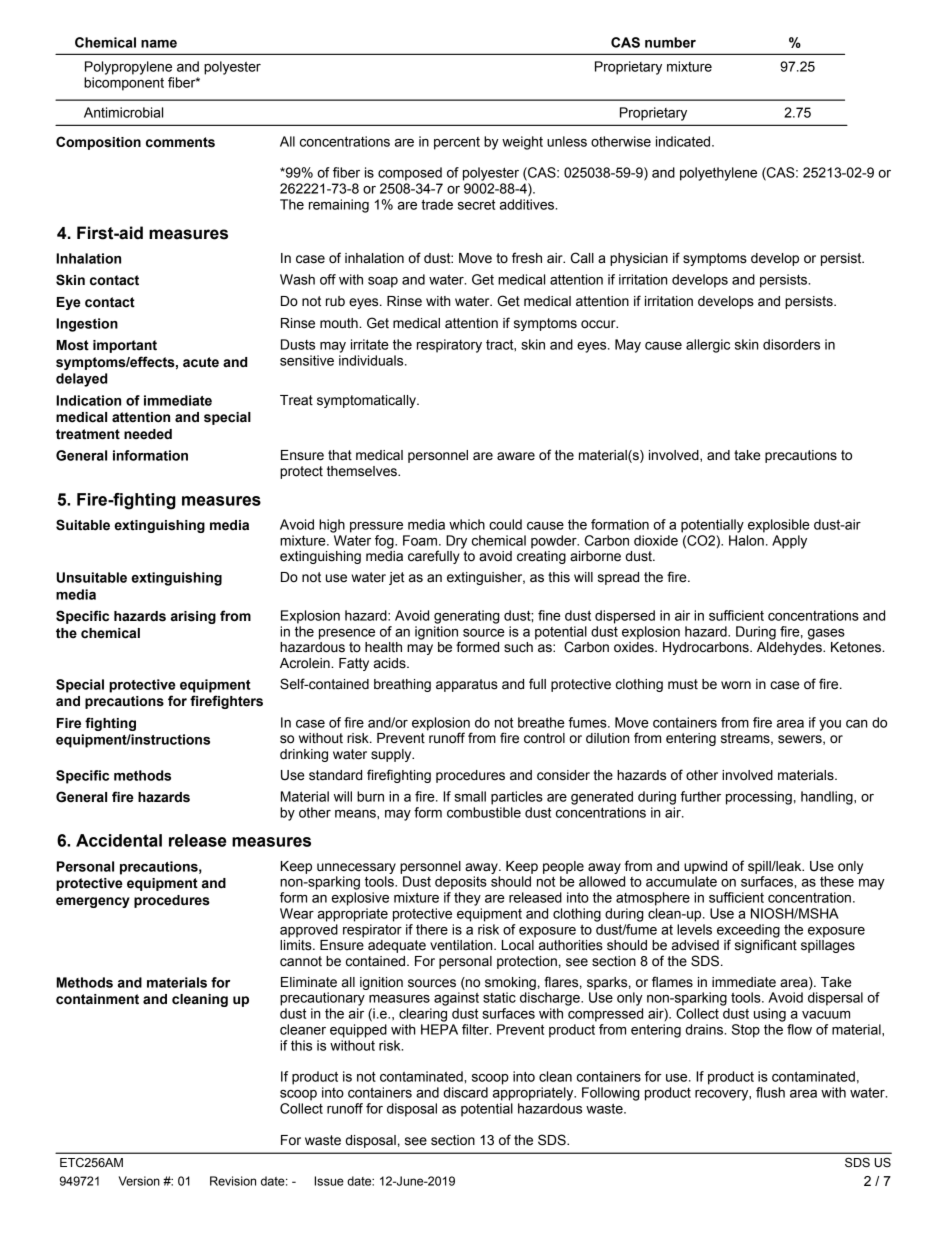  I want to click on Version, so click(139, 1181).
